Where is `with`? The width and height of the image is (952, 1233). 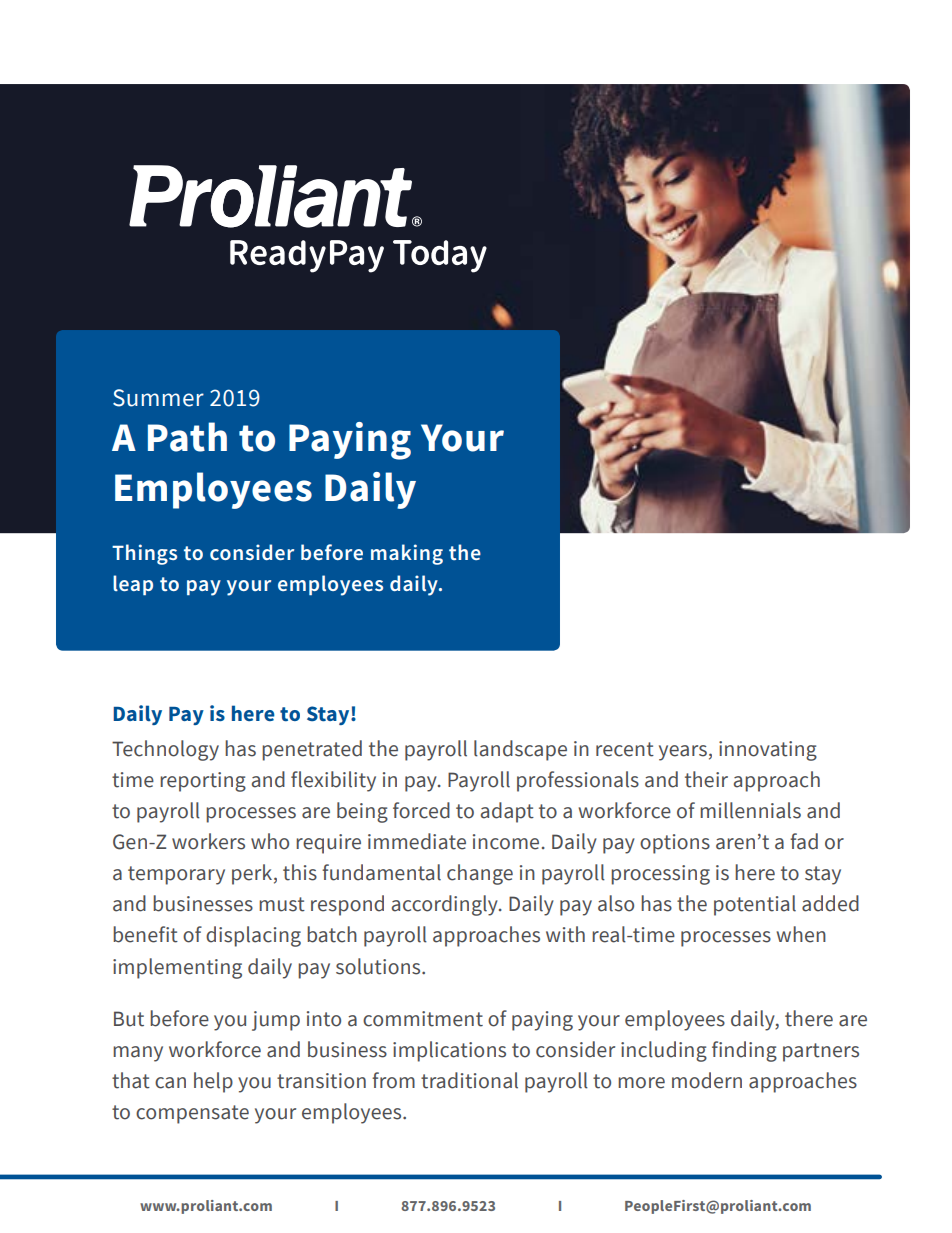 with is located at coordinates (565, 934).
